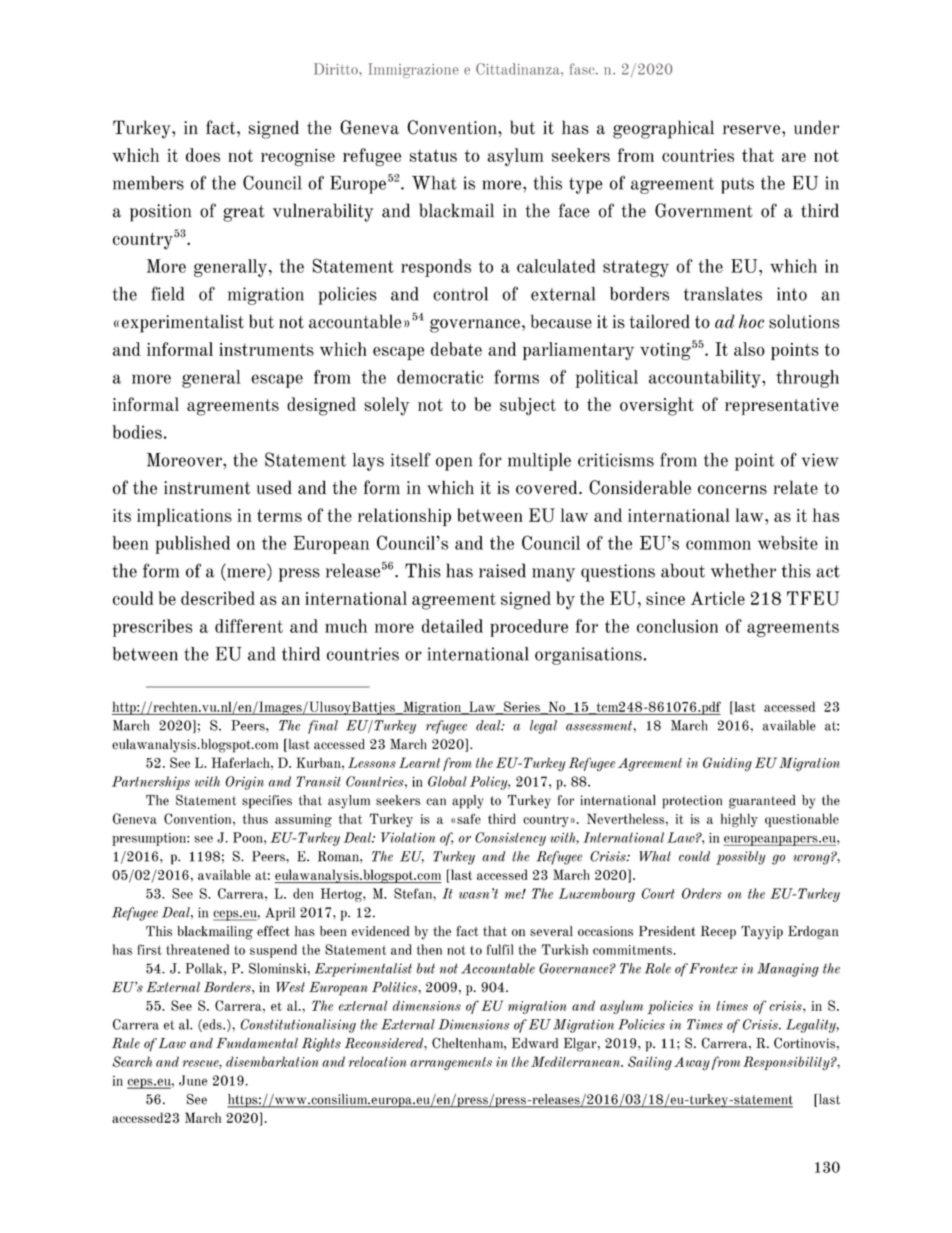 The image size is (952, 1233). I want to click on reserve, so click(753, 130).
